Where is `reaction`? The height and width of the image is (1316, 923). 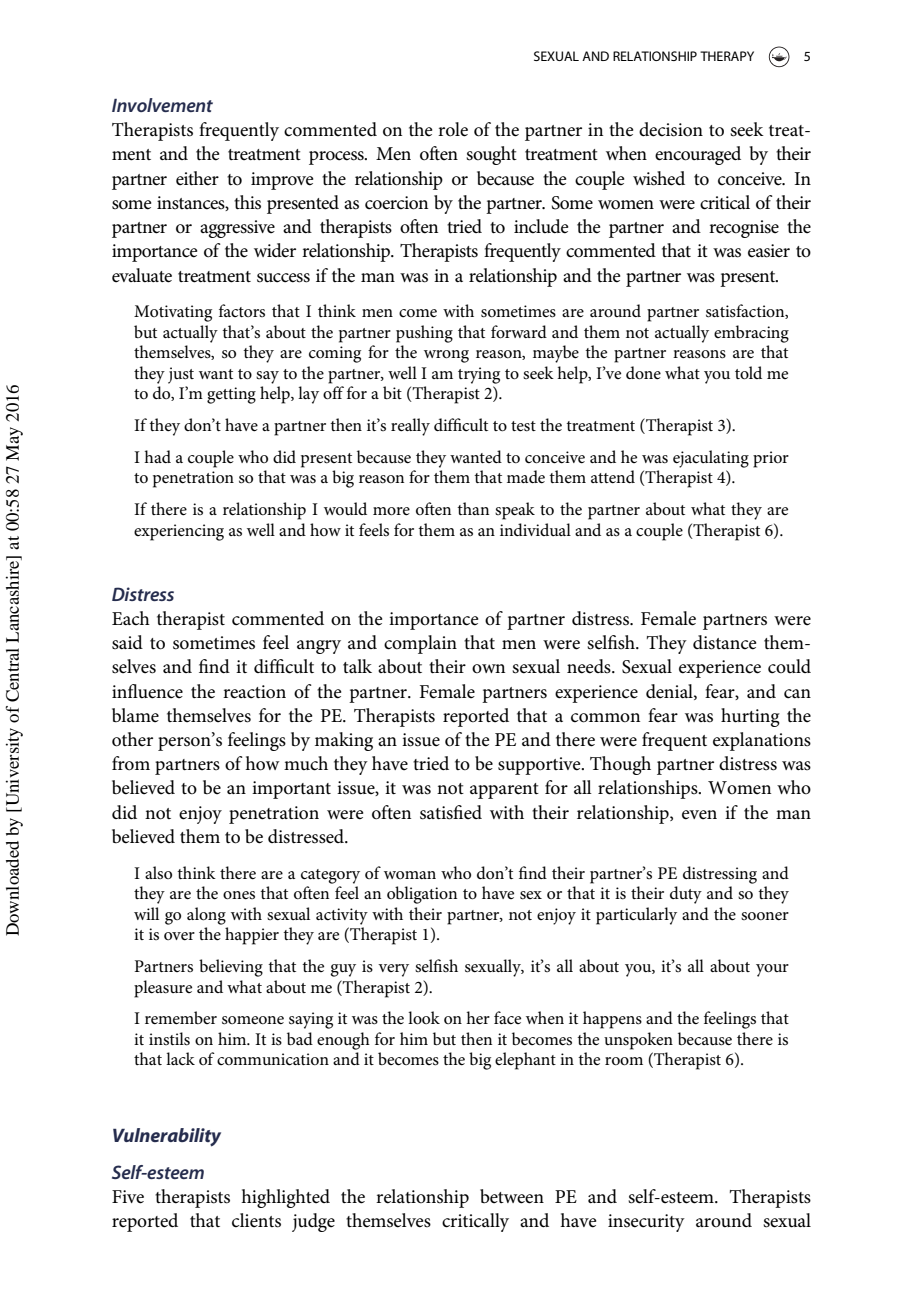
reaction is located at coordinates (254, 692).
